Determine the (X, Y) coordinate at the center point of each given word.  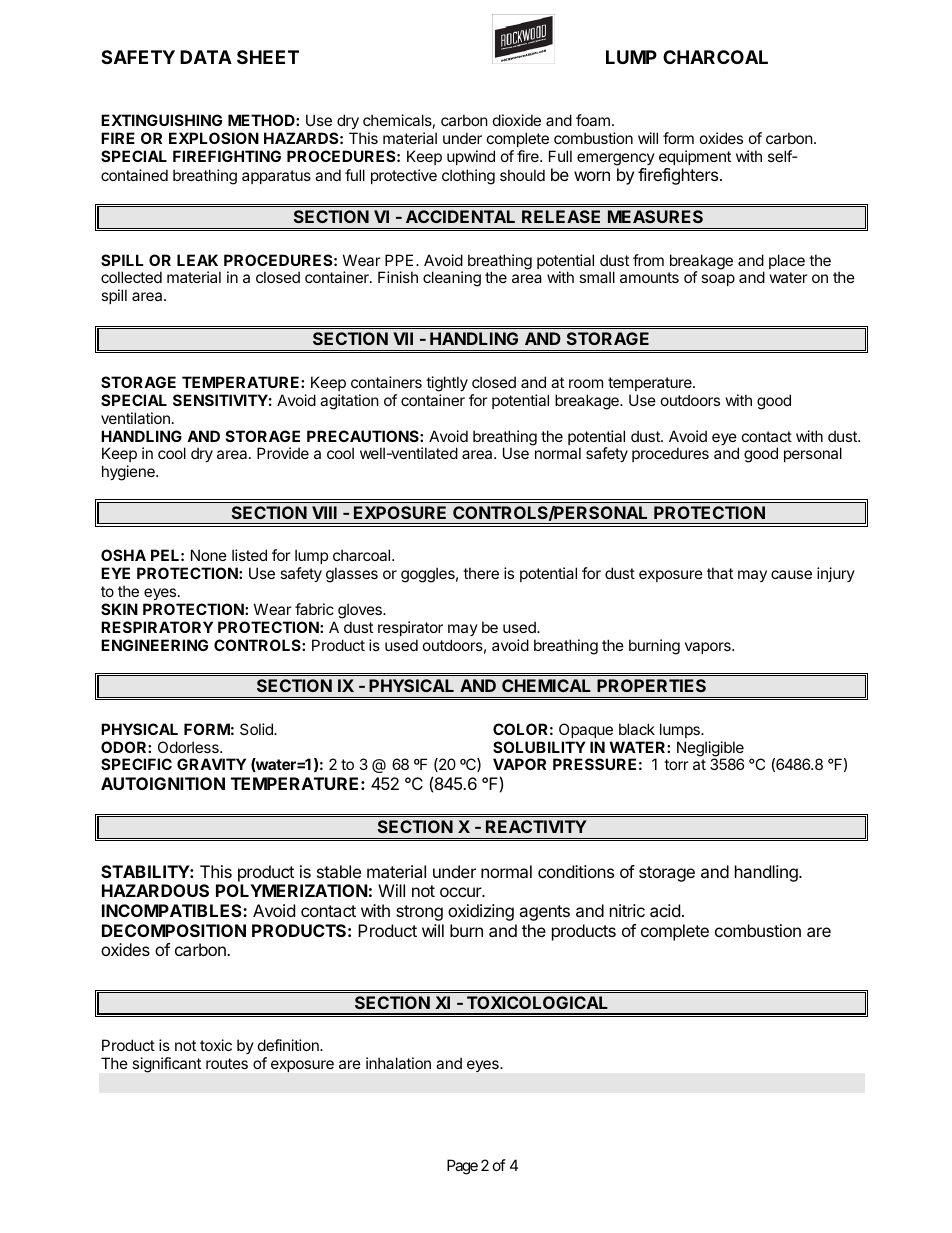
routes (227, 1063)
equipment (695, 157)
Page (462, 1167)
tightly (447, 384)
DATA (206, 57)
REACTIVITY (536, 826)
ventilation (135, 418)
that (720, 573)
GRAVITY (211, 764)
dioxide (517, 120)
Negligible (710, 750)
